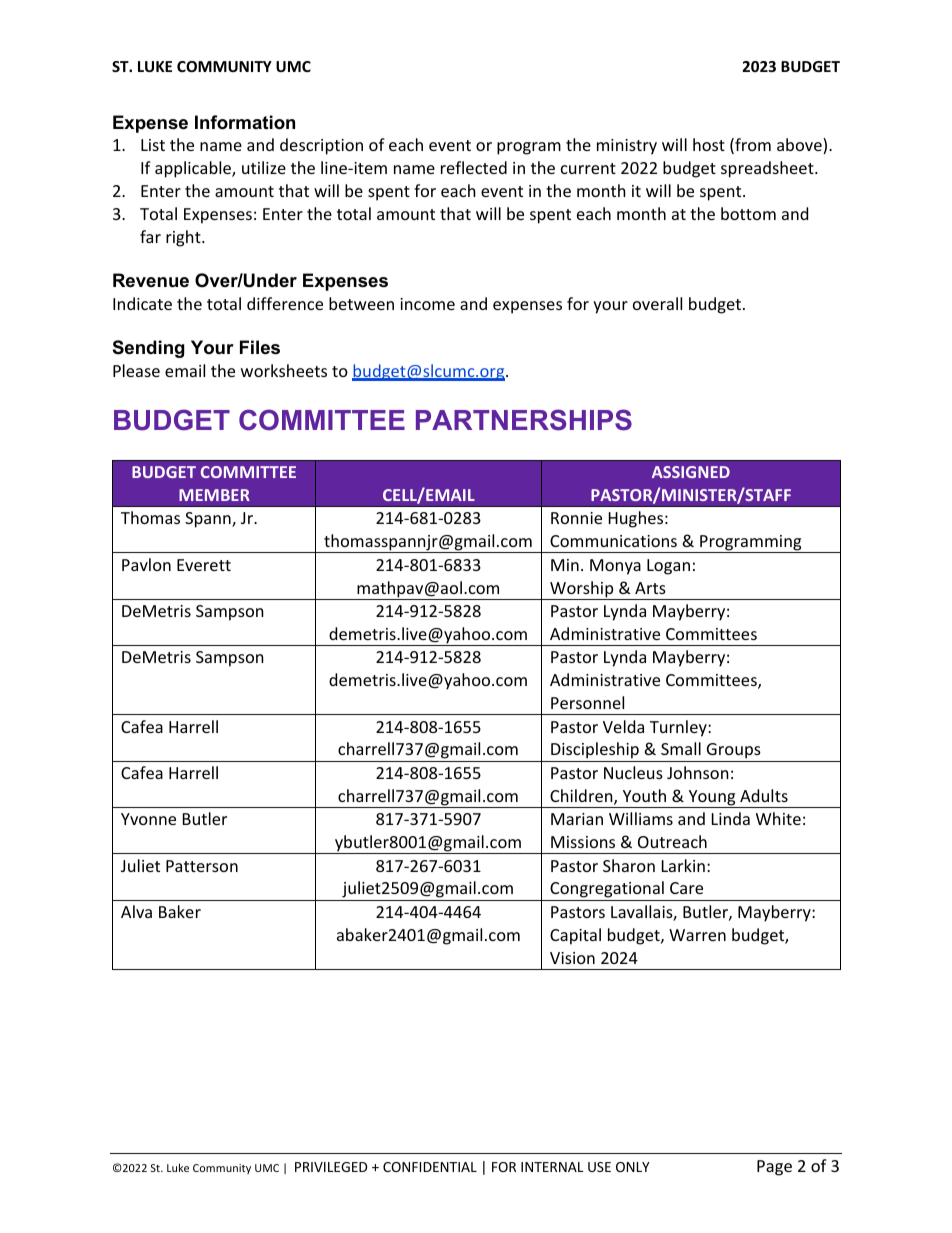 The width and height of the screenshot is (952, 1233). Describe the element at coordinates (582, 590) in the screenshot. I see `Worship` at that location.
